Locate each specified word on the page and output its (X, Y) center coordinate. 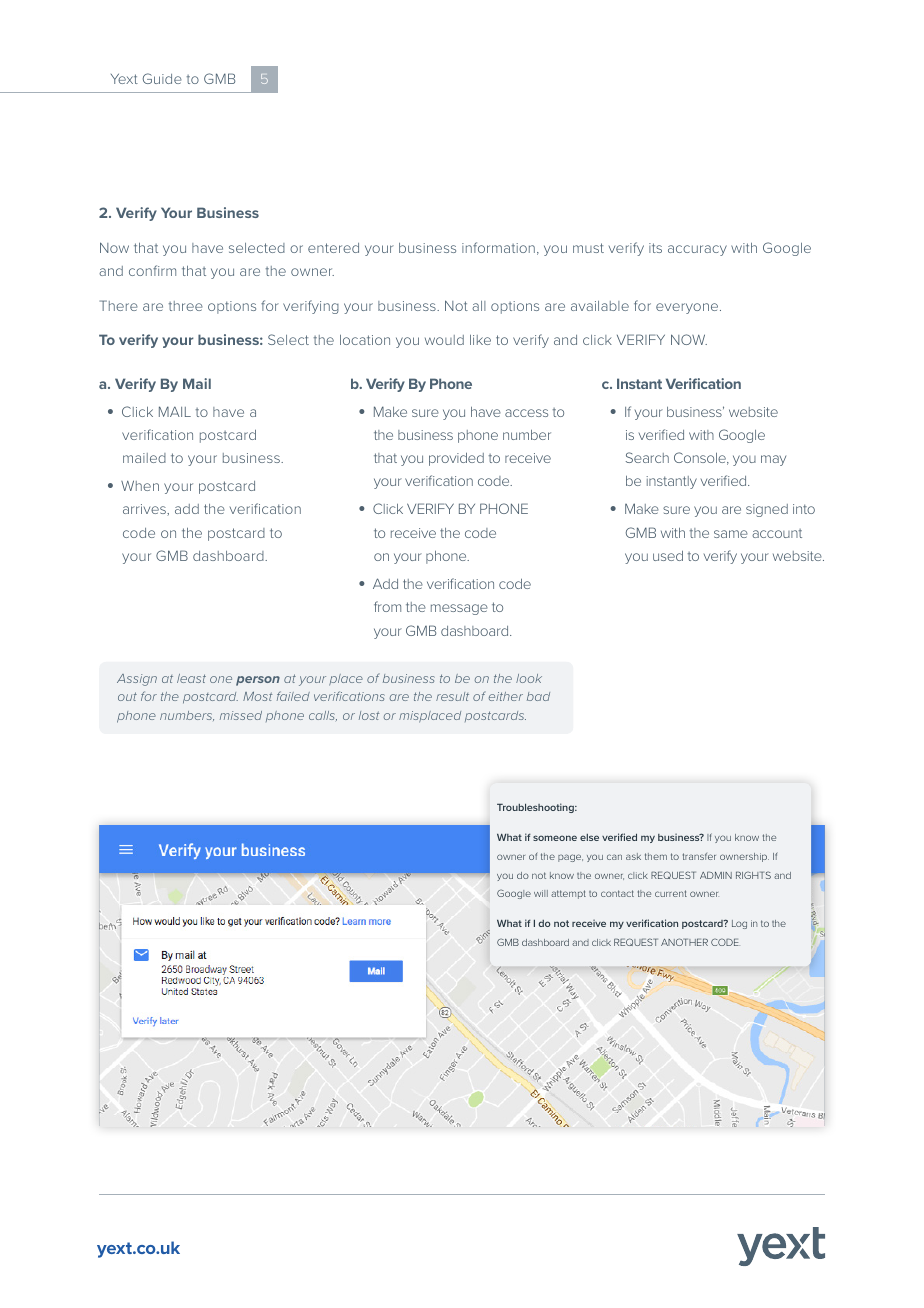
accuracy (697, 250)
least (191, 678)
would (444, 340)
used (668, 556)
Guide (162, 78)
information (498, 247)
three (186, 306)
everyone (688, 308)
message (459, 609)
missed (241, 715)
